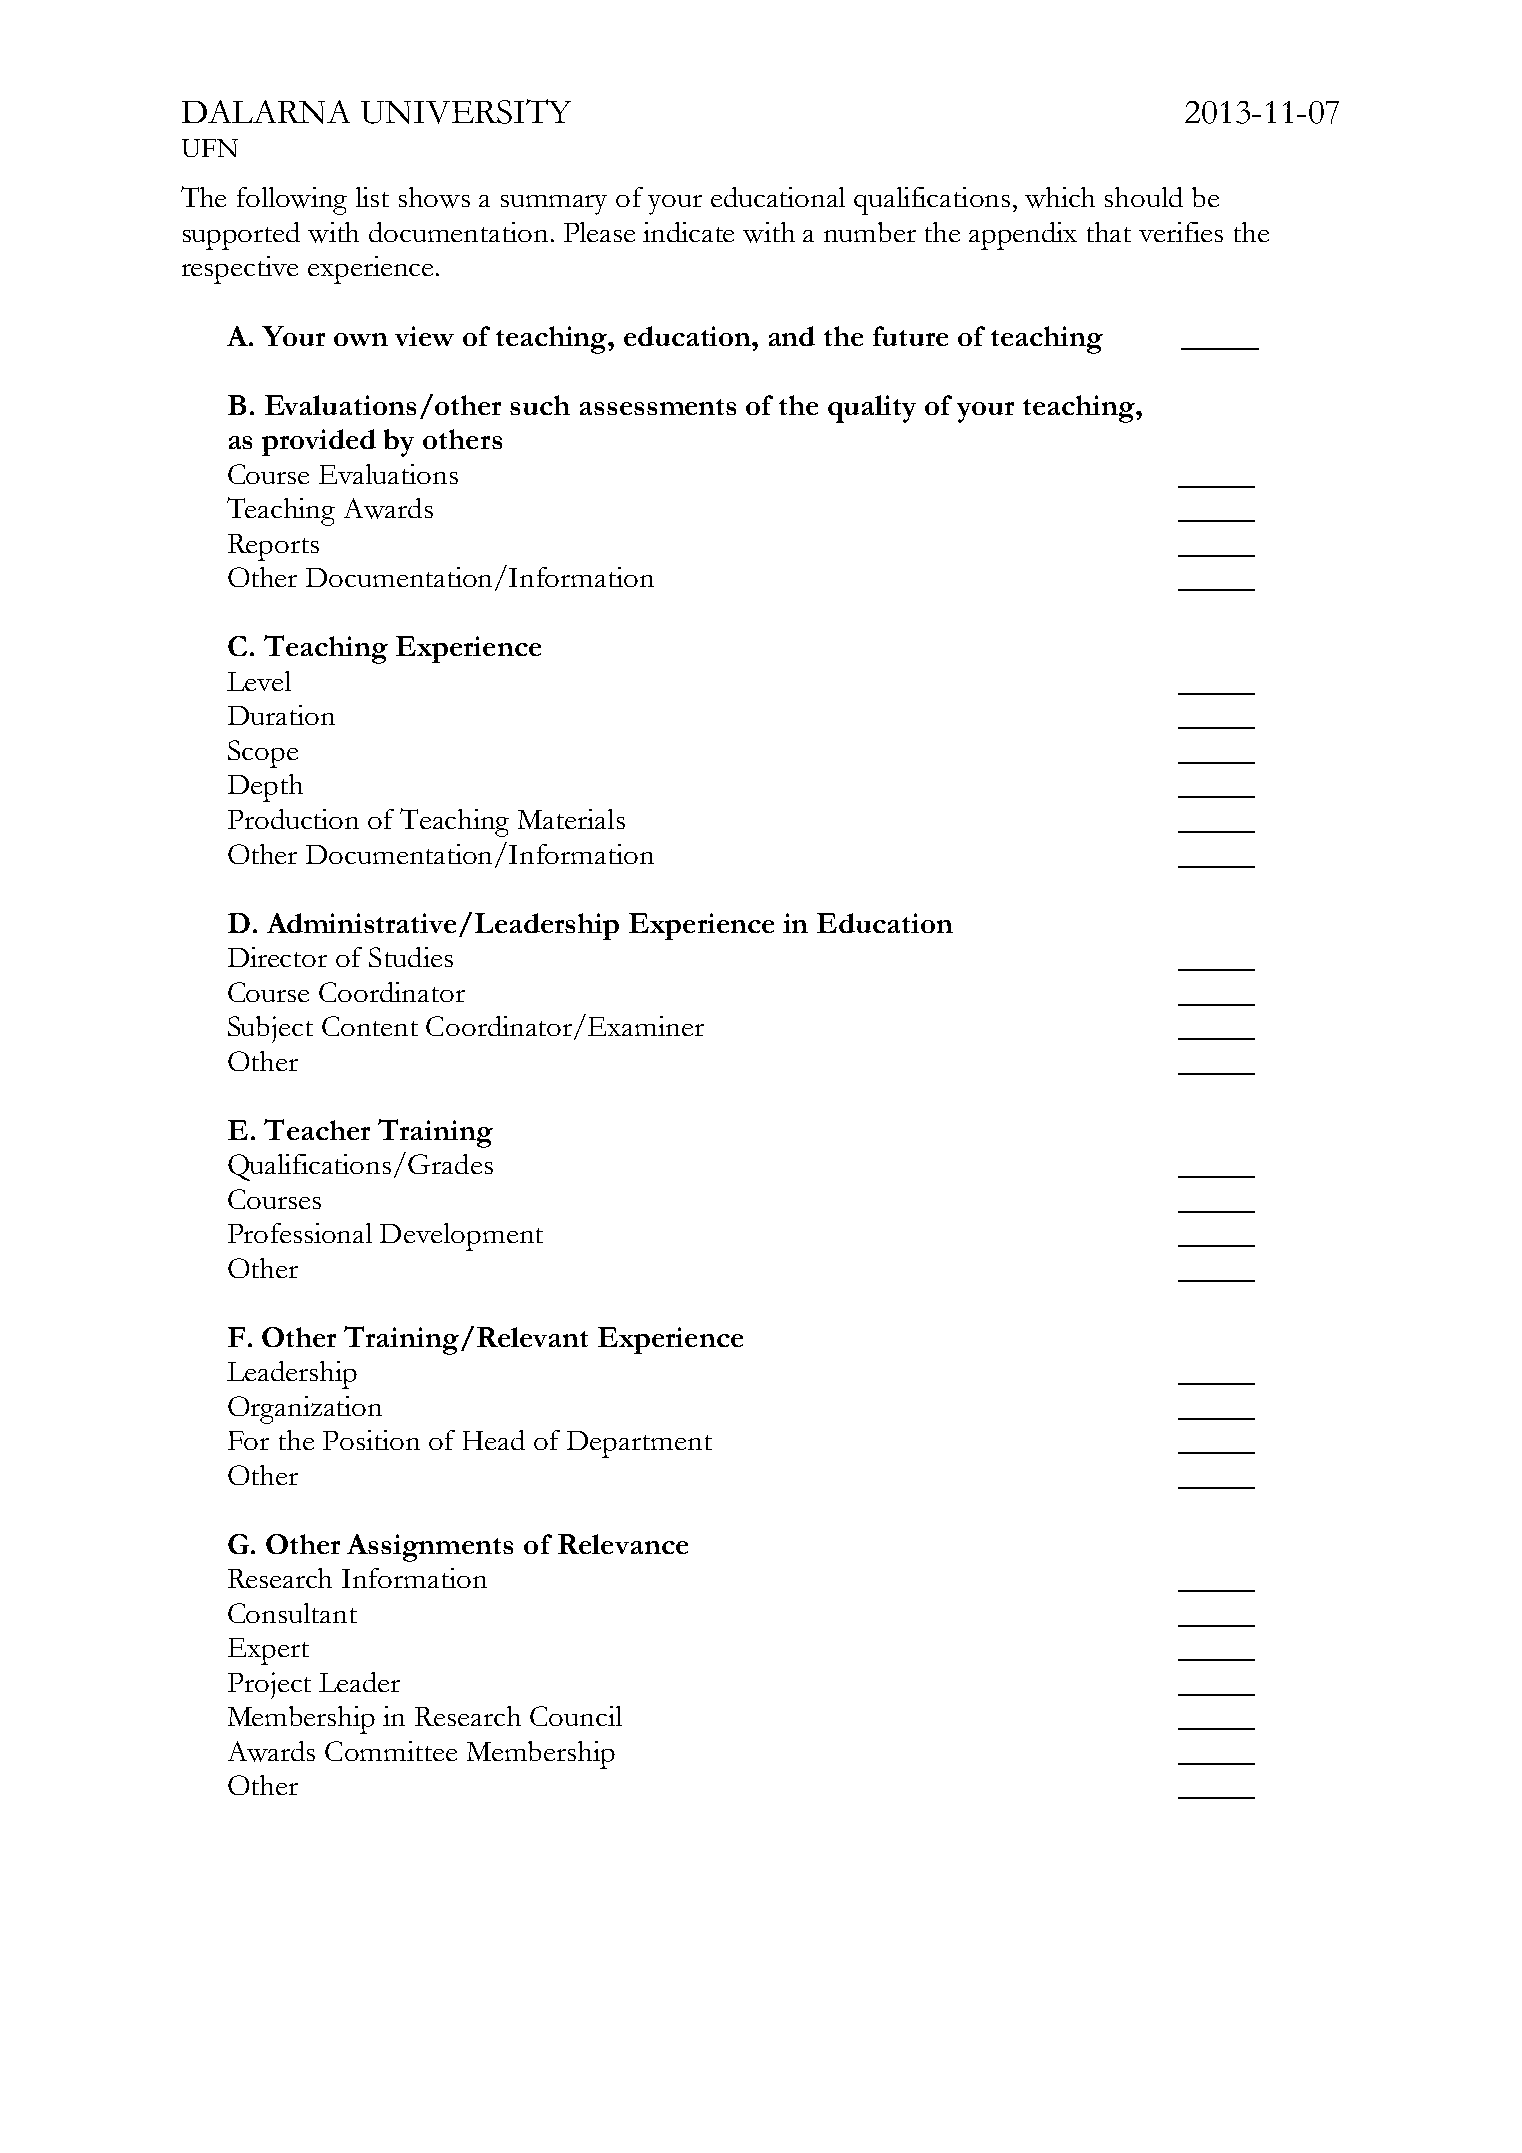  What do you see at coordinates (269, 1685) in the screenshot?
I see `Project` at bounding box center [269, 1685].
